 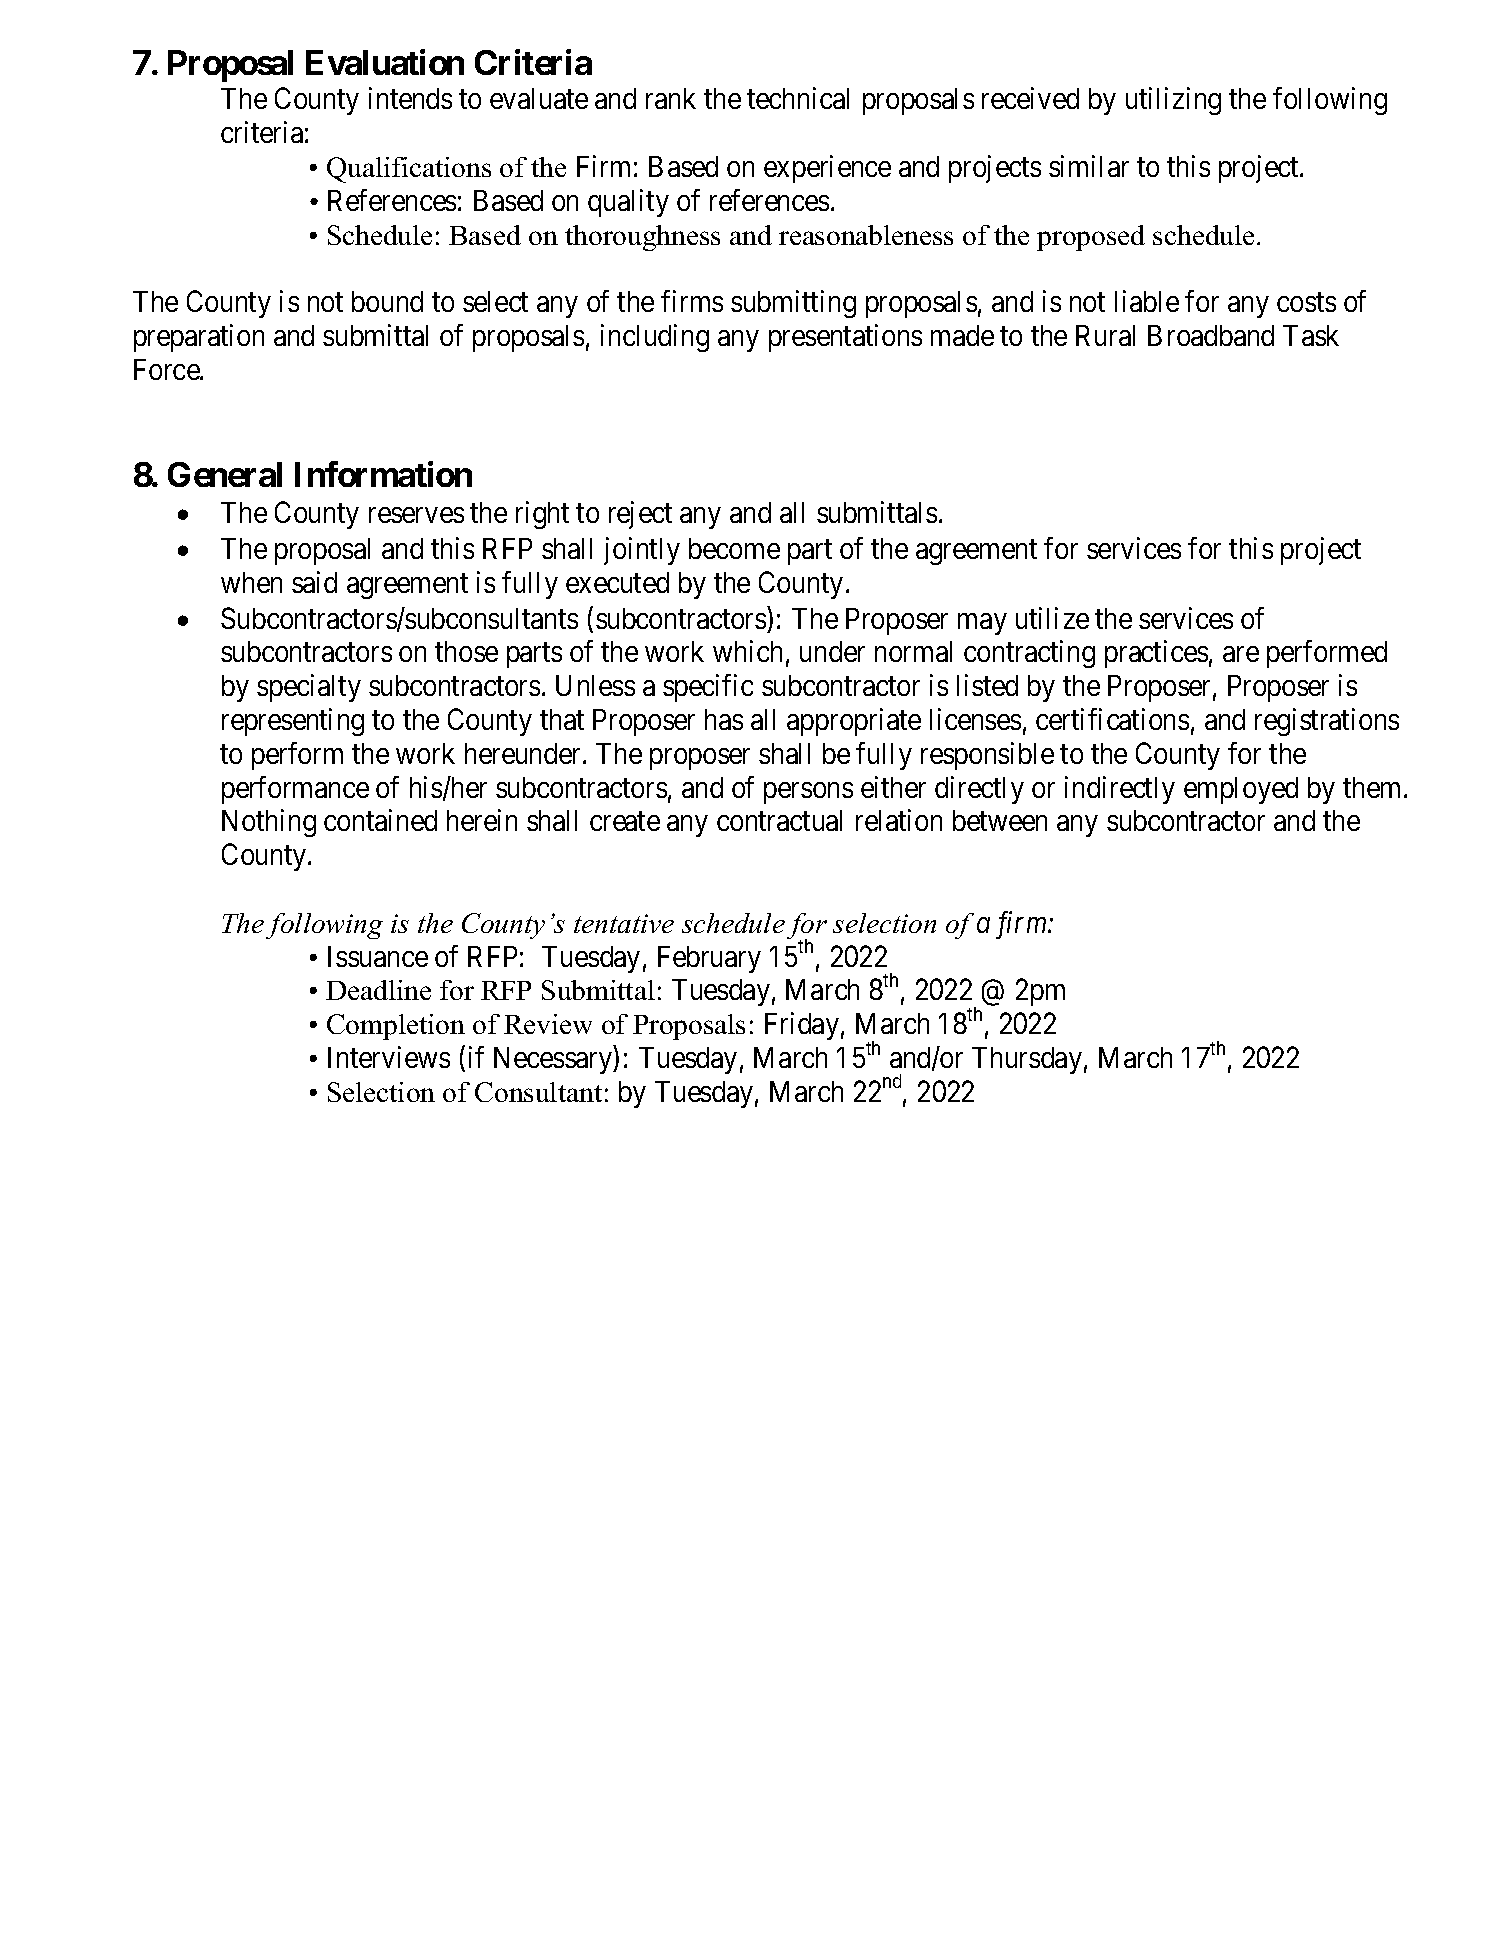 What do you see at coordinates (314, 582) in the document?
I see `said` at bounding box center [314, 582].
